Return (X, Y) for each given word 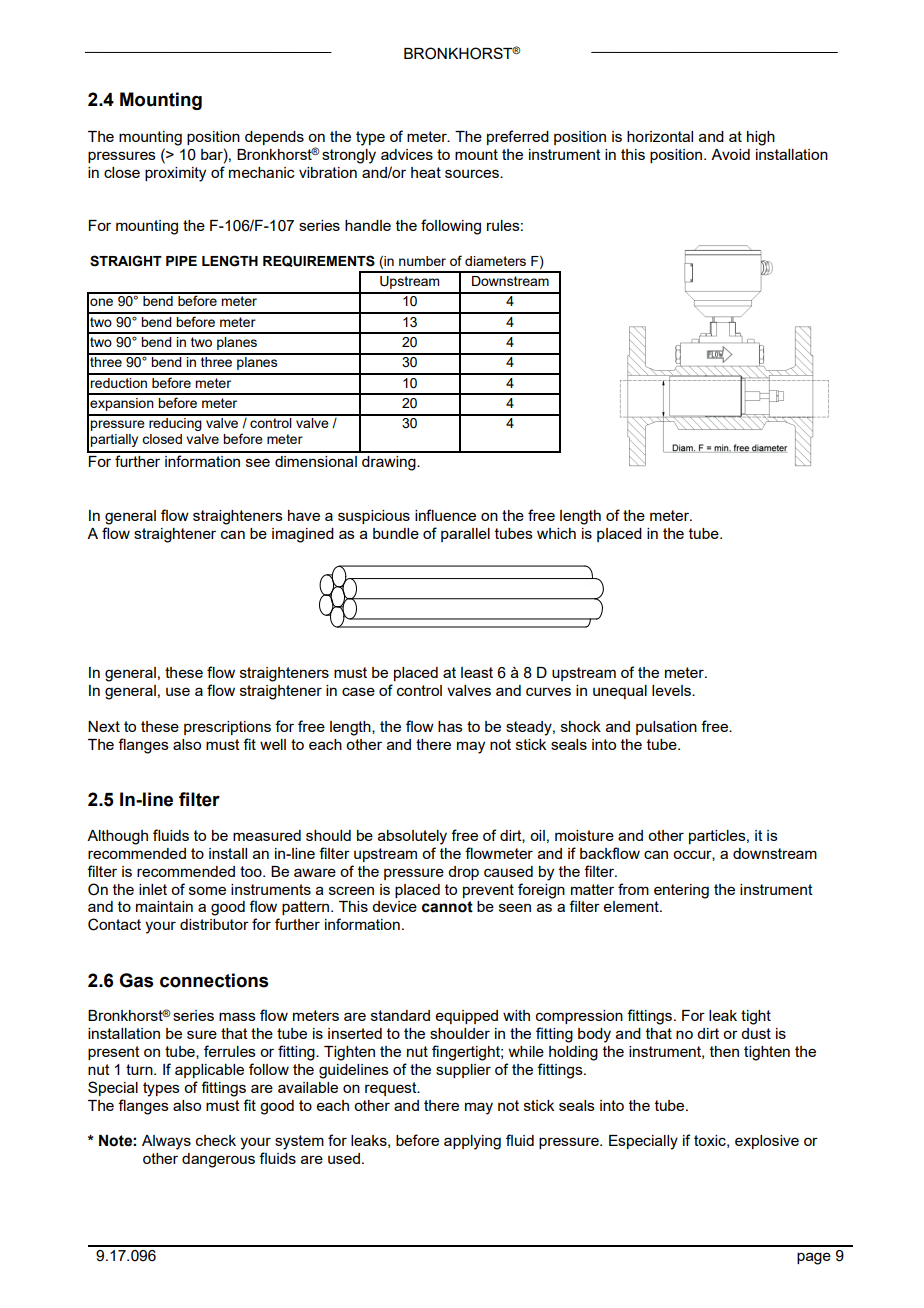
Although (117, 837)
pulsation (666, 728)
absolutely (412, 837)
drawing (390, 463)
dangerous (218, 1160)
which (556, 533)
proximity (175, 174)
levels (672, 690)
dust (756, 1033)
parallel (465, 535)
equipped (467, 1017)
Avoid (730, 154)
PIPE (181, 261)
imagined (303, 535)
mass (237, 1016)
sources (473, 173)
